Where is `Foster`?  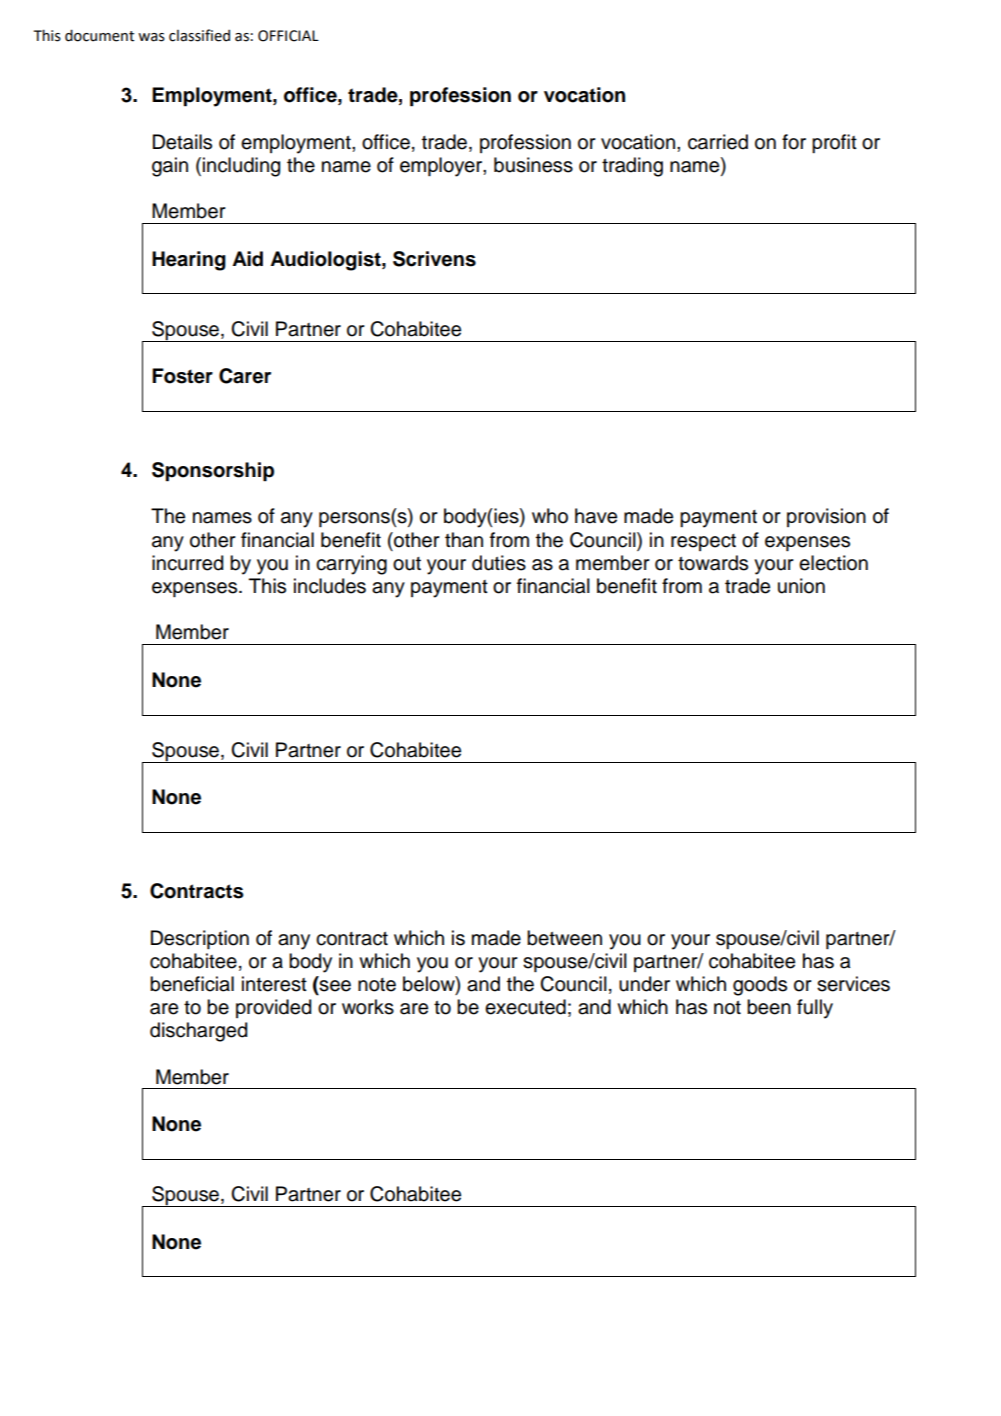 Foster is located at coordinates (182, 376).
